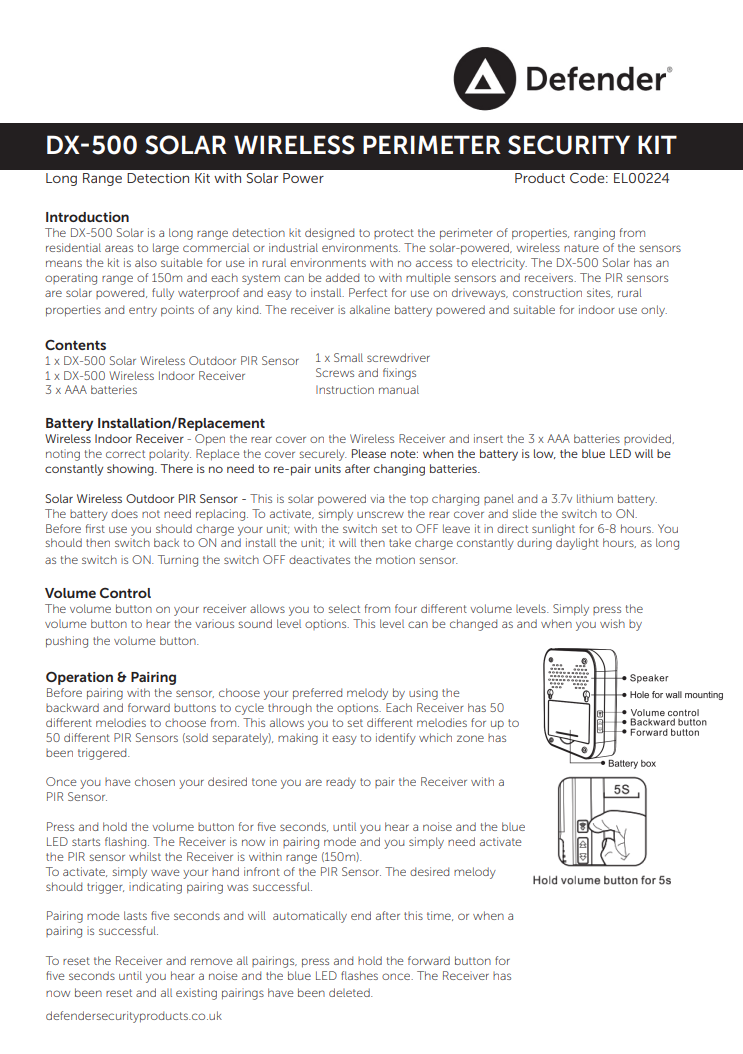 The width and height of the screenshot is (743, 1054). What do you see at coordinates (196, 994) in the screenshot?
I see `existing` at bounding box center [196, 994].
